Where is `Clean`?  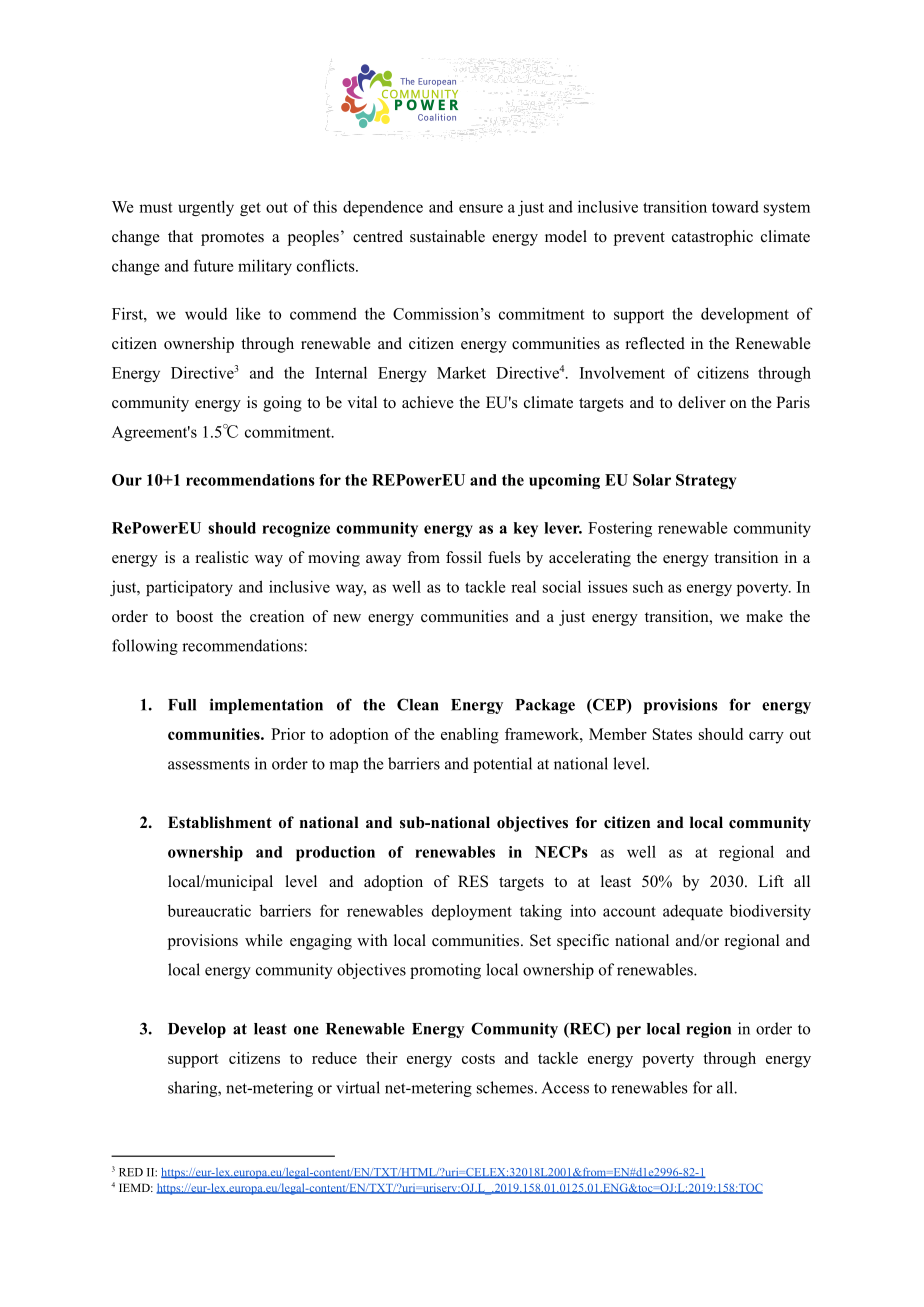
Clean is located at coordinates (417, 704).
